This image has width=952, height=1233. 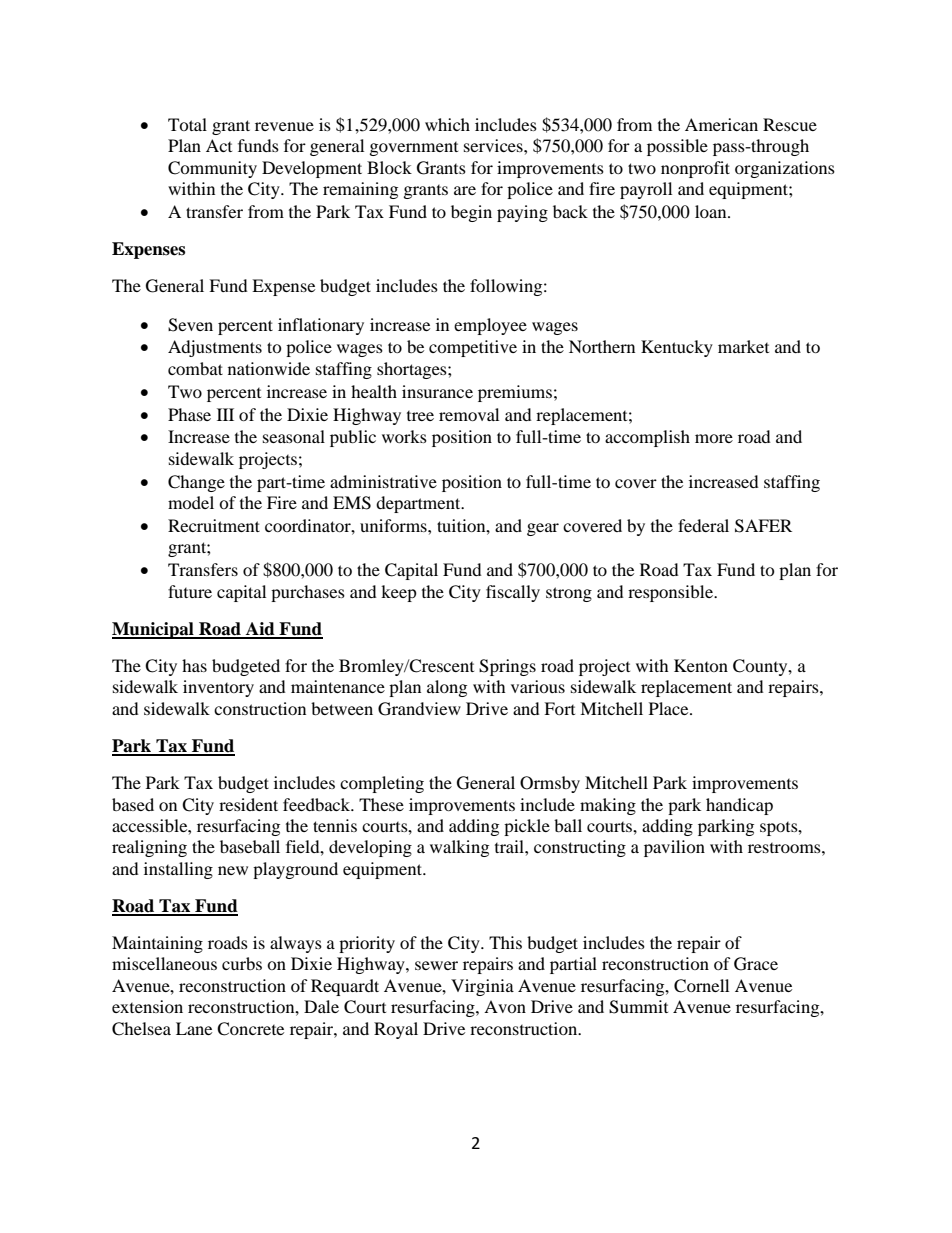 I want to click on responsible, so click(x=671, y=593).
